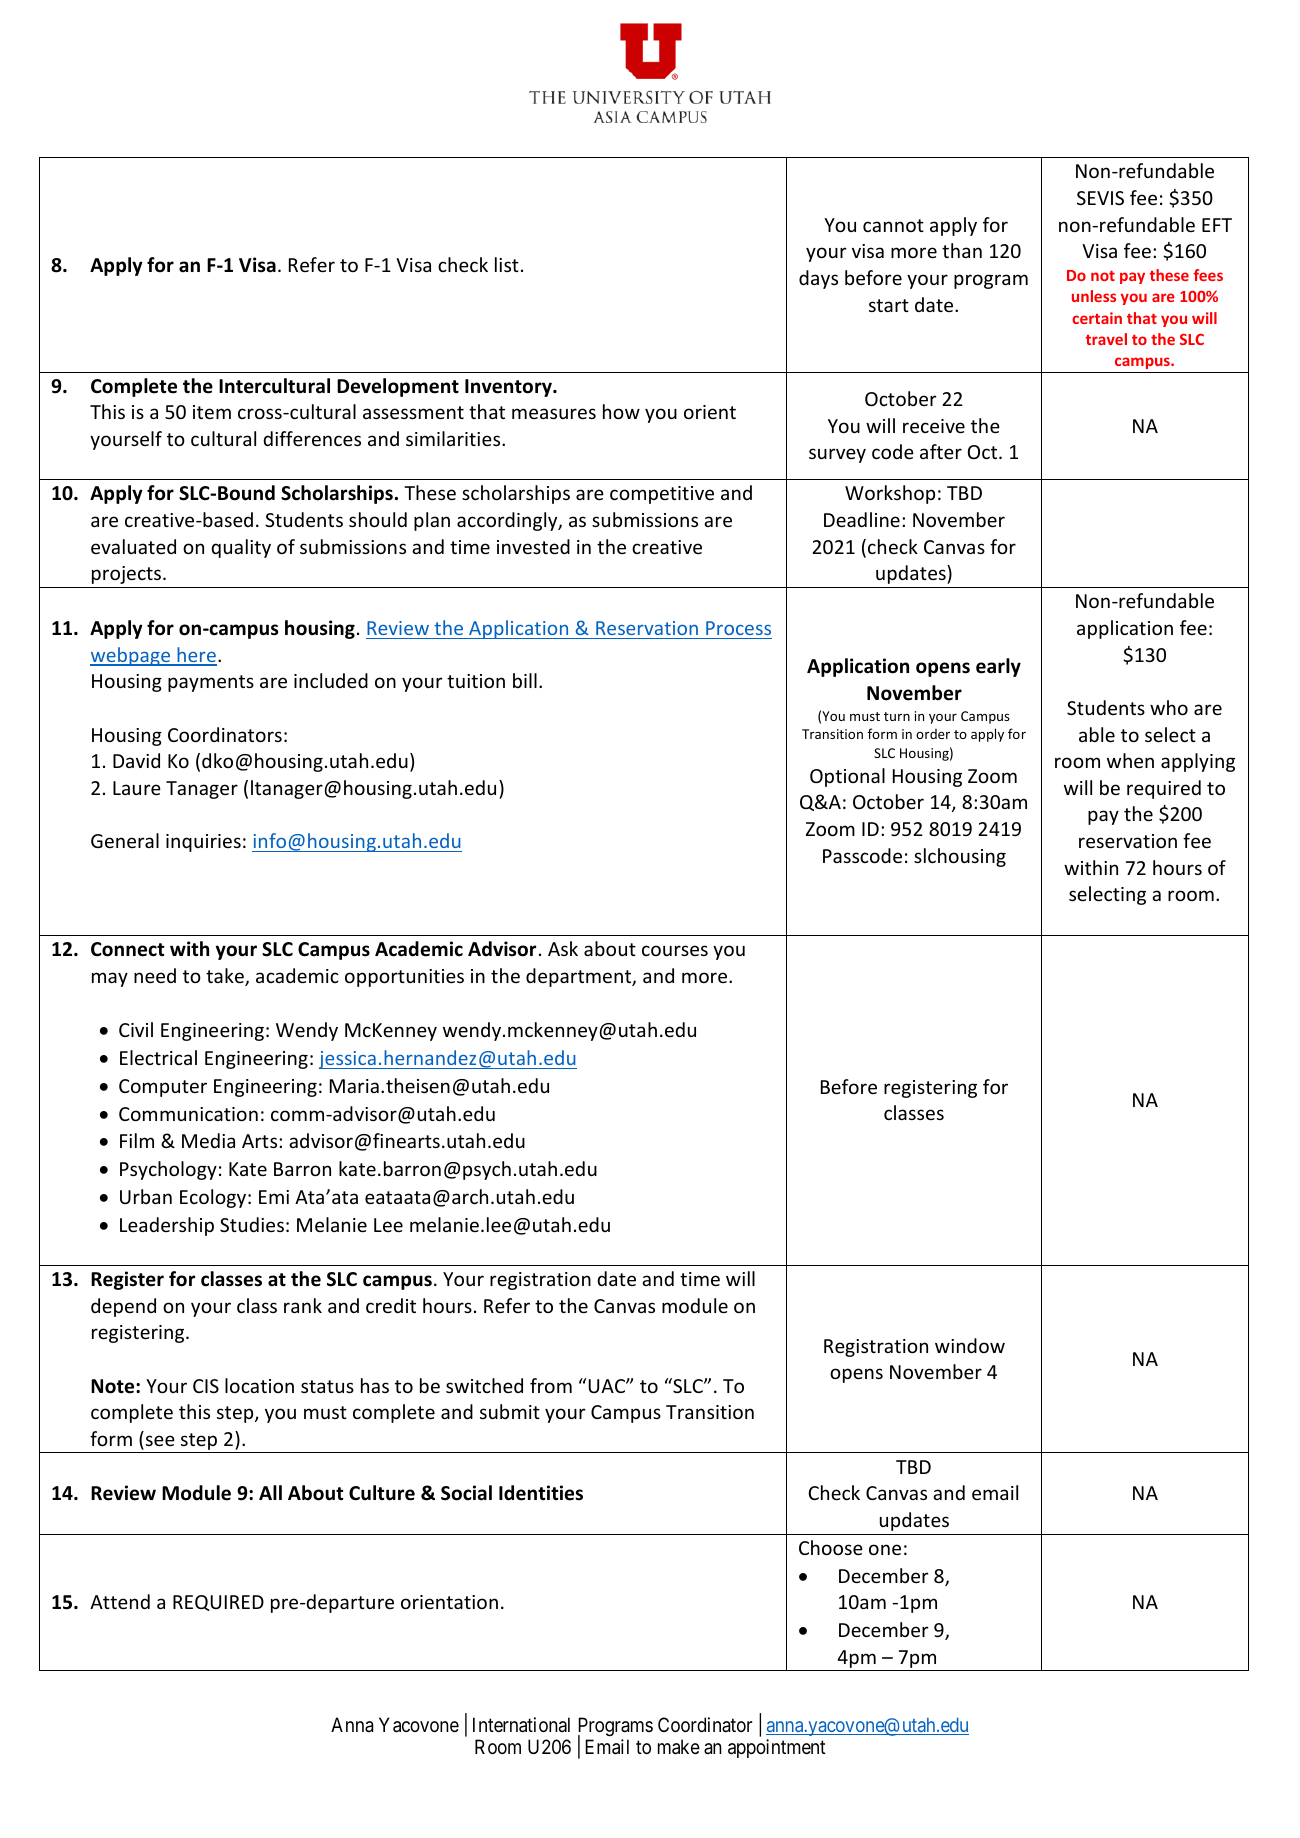 The width and height of the image is (1300, 1838). What do you see at coordinates (196, 656) in the image?
I see `here` at bounding box center [196, 656].
